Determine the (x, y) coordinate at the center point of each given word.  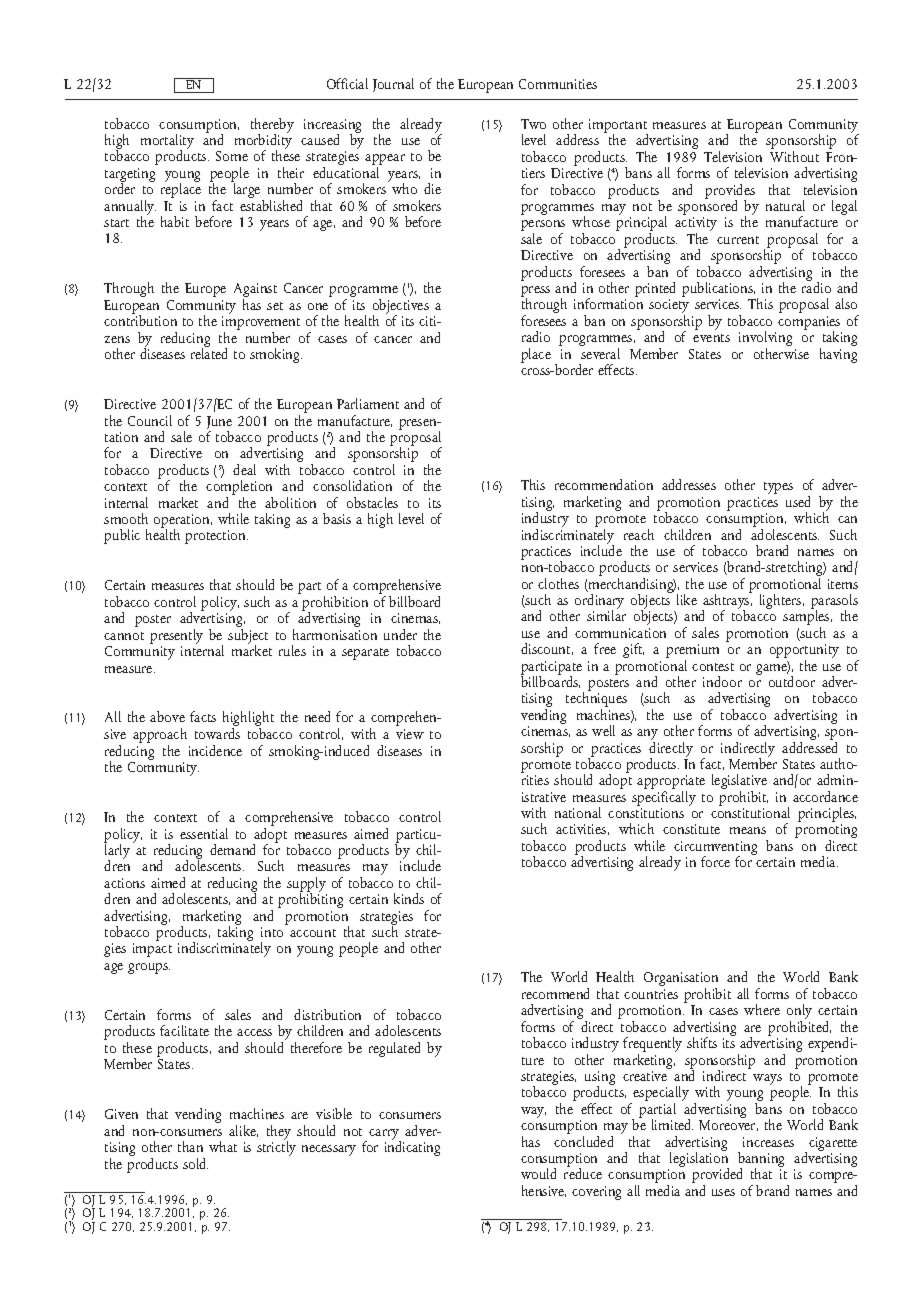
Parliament (368, 403)
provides (730, 192)
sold (195, 1163)
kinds (409, 898)
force (715, 861)
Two (533, 124)
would (538, 1173)
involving (765, 340)
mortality (167, 143)
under (400, 634)
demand (232, 849)
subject (248, 638)
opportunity (804, 652)
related (209, 352)
